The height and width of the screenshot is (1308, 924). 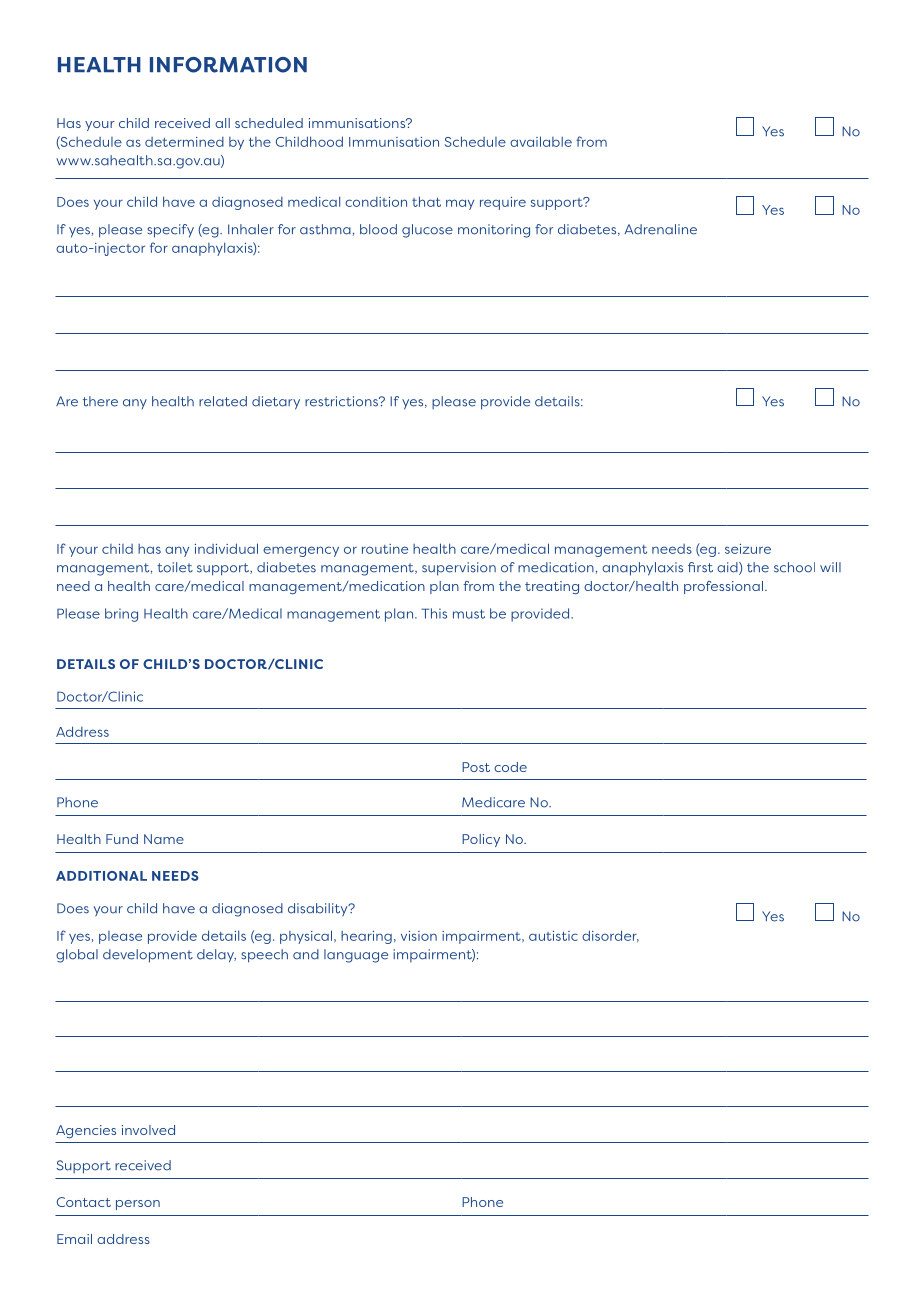 I want to click on bring, so click(x=121, y=615).
